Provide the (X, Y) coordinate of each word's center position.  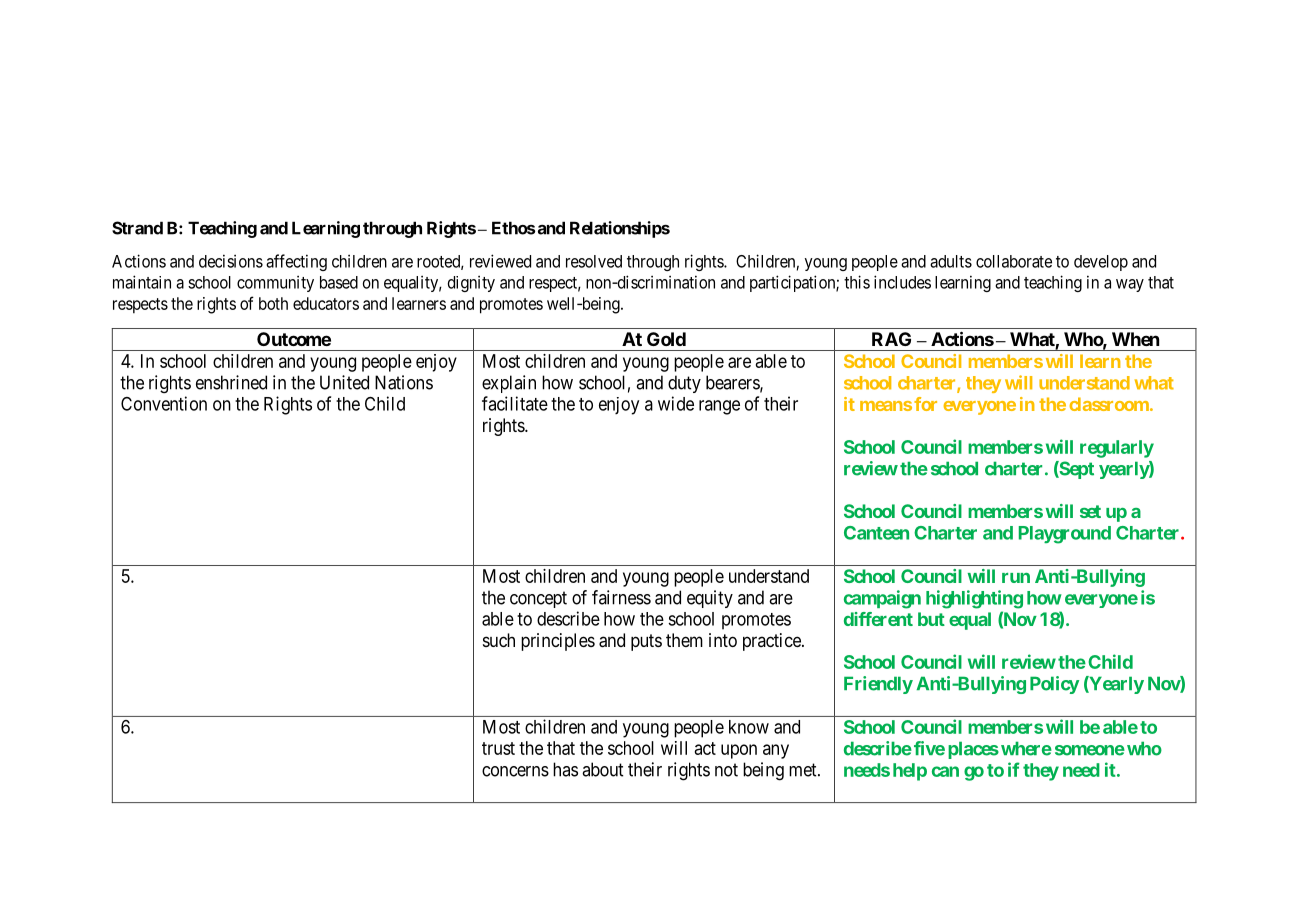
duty (684, 384)
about (602, 769)
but (931, 619)
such (499, 640)
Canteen (876, 533)
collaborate (1014, 261)
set (1090, 511)
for (925, 404)
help (910, 772)
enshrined (231, 382)
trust (498, 748)
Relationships (620, 229)
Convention (164, 403)
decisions (231, 261)
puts (646, 642)
